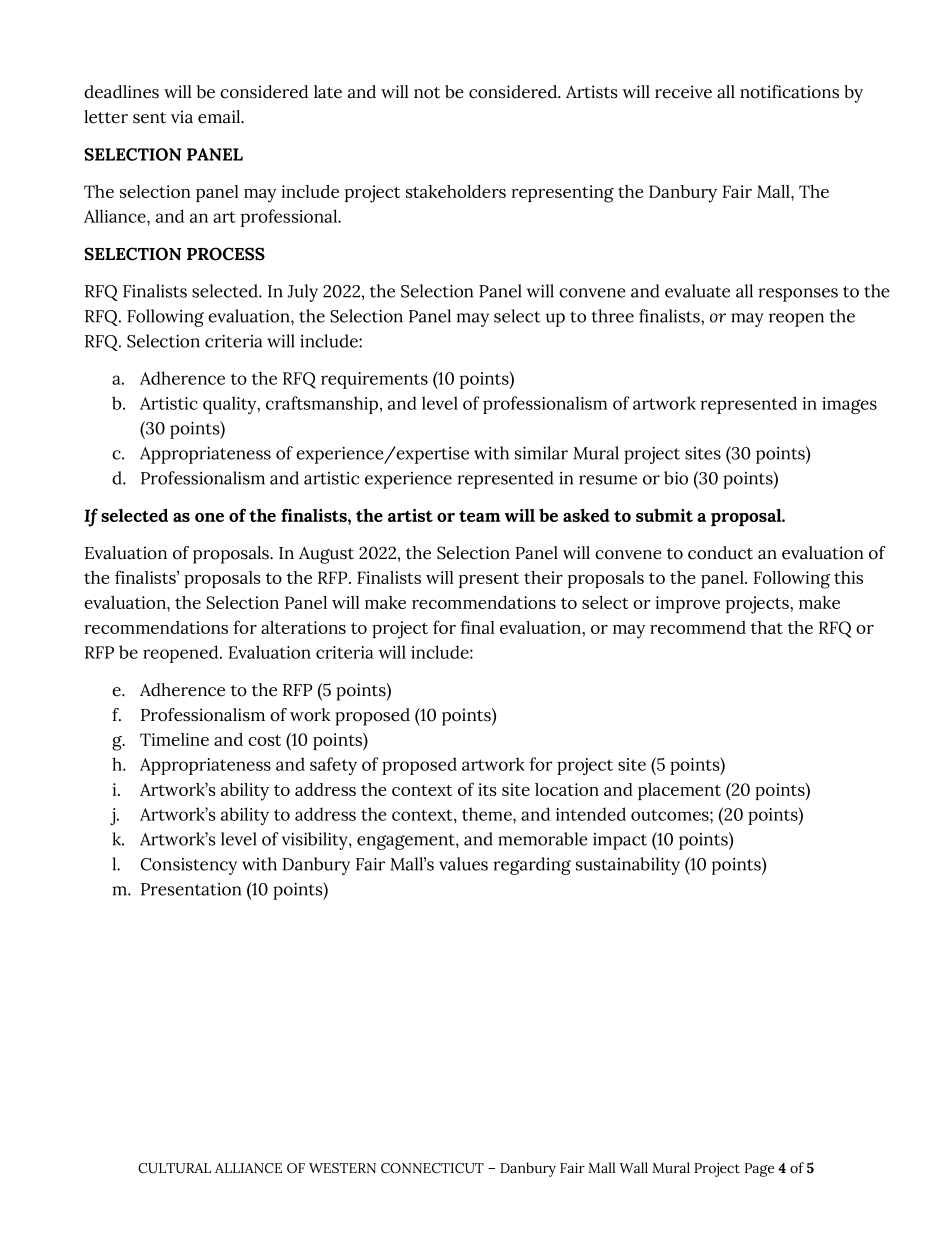  What do you see at coordinates (456, 191) in the screenshot?
I see `stakeholders` at bounding box center [456, 191].
